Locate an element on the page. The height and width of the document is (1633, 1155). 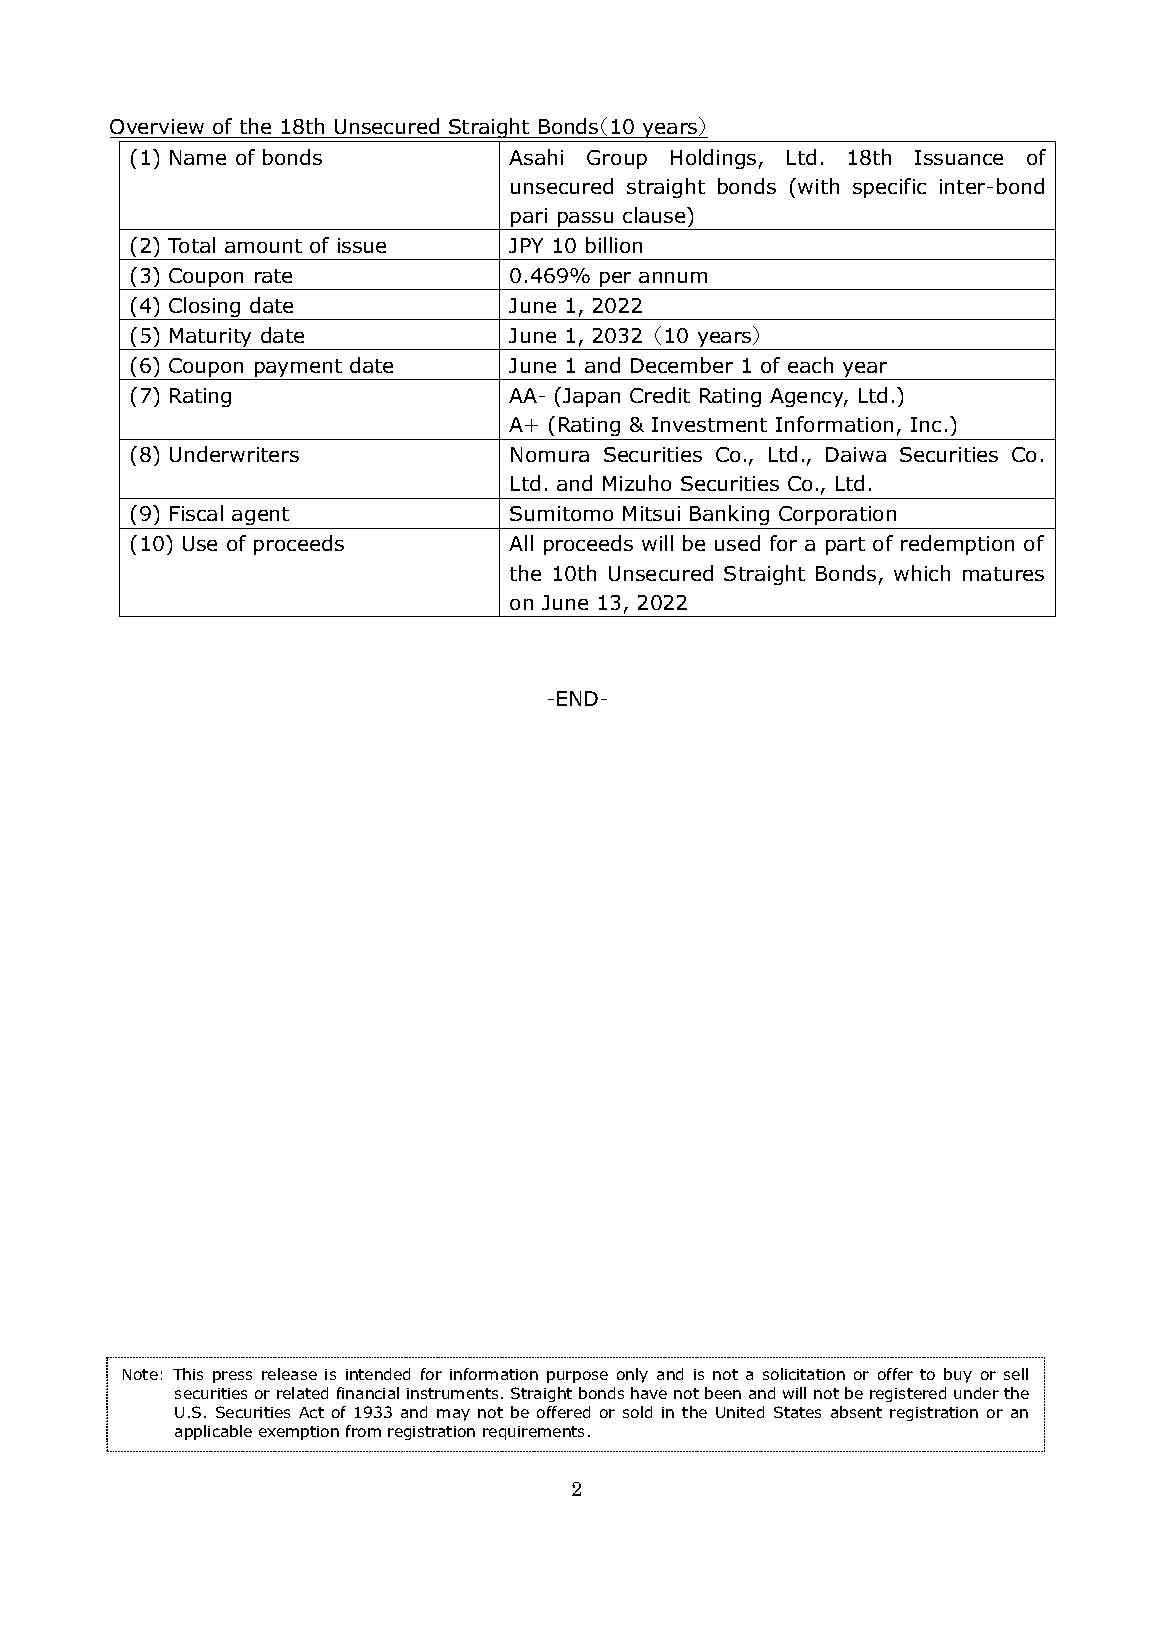
specific is located at coordinates (889, 188).
